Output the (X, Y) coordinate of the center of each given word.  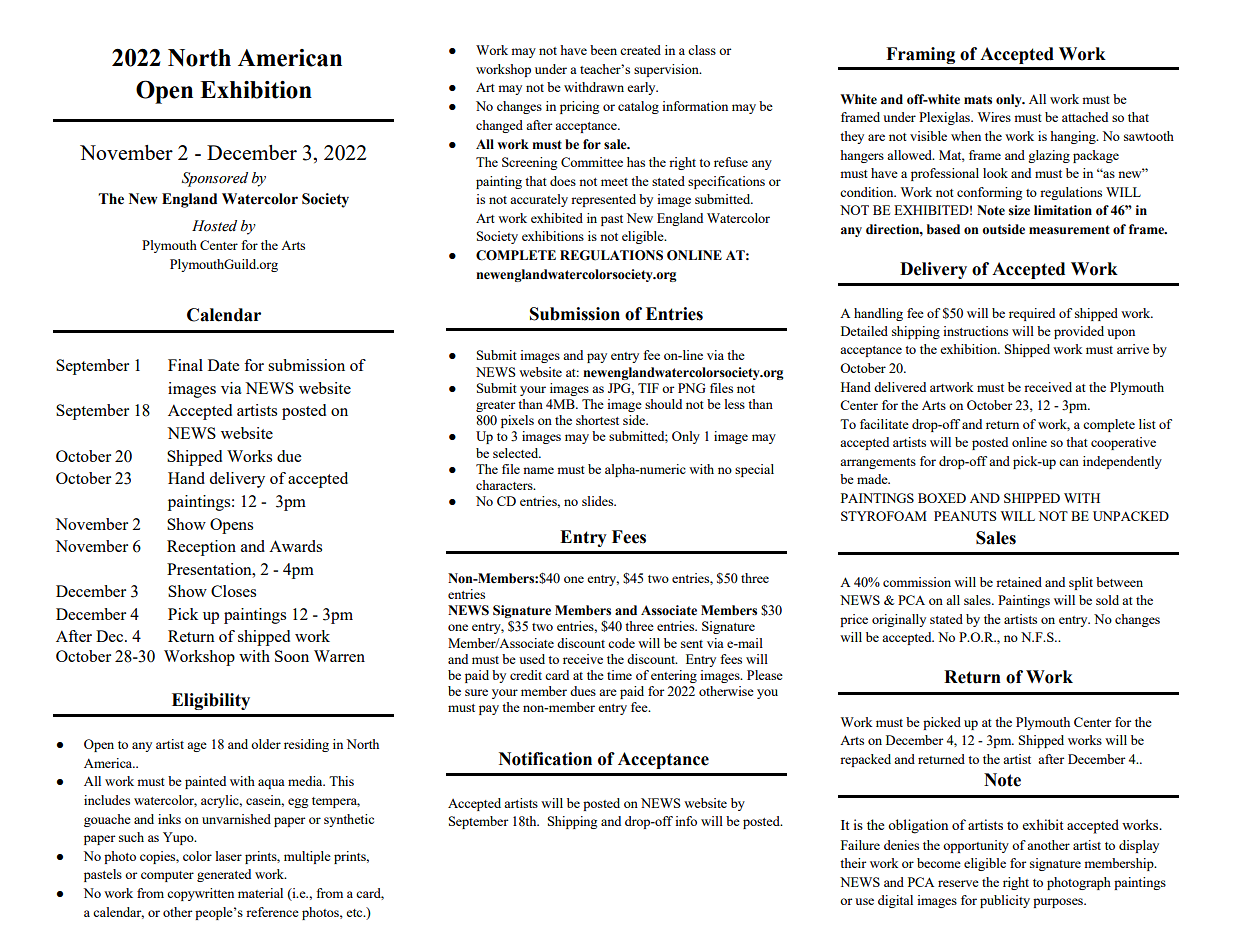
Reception (201, 548)
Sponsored (215, 179)
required (1032, 314)
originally (899, 620)
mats (978, 99)
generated (224, 875)
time (619, 675)
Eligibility (211, 701)
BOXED (942, 498)
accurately (539, 200)
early (642, 88)
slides (599, 501)
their (853, 863)
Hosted (214, 226)
